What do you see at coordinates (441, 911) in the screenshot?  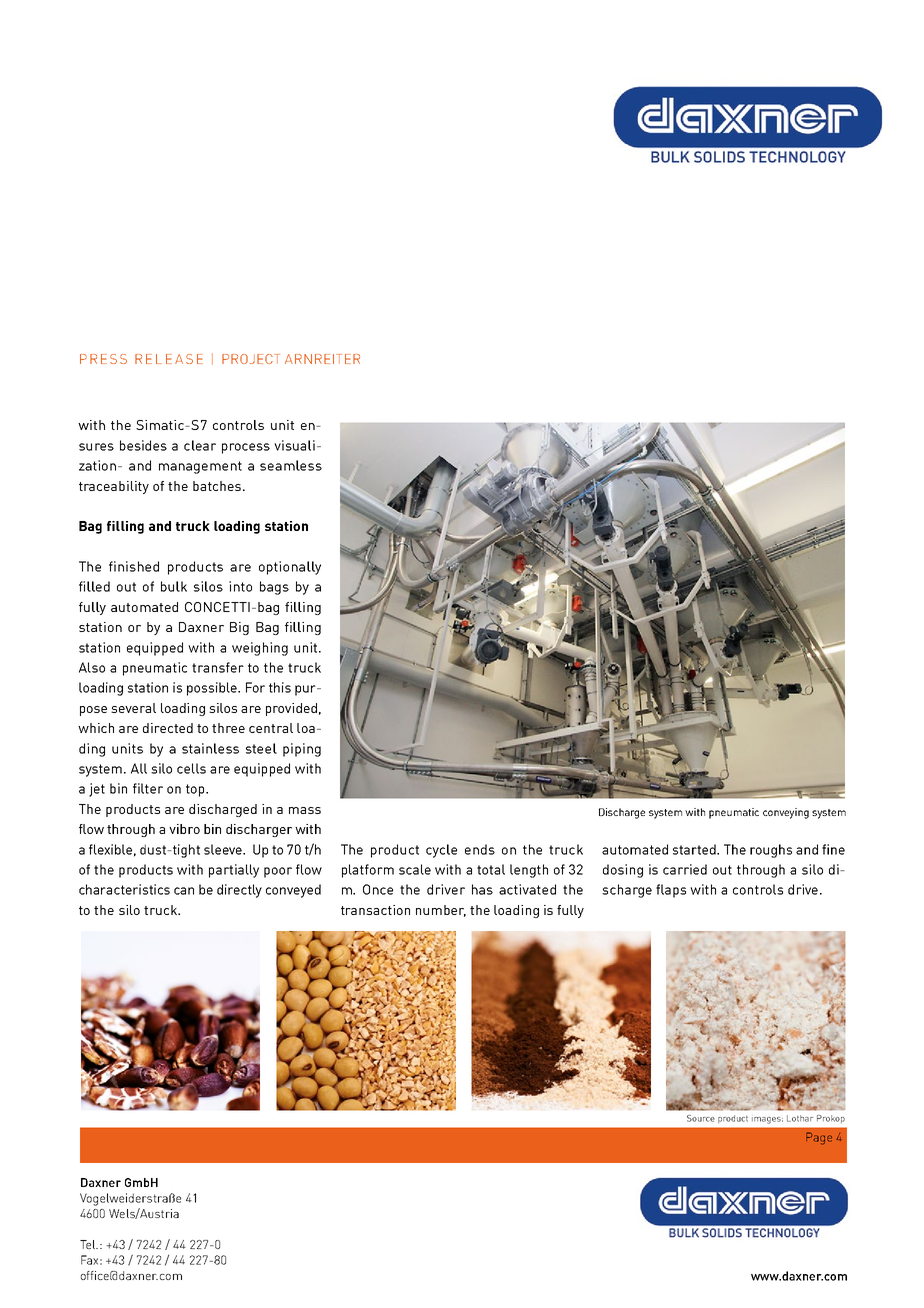 I see `number` at bounding box center [441, 911].
